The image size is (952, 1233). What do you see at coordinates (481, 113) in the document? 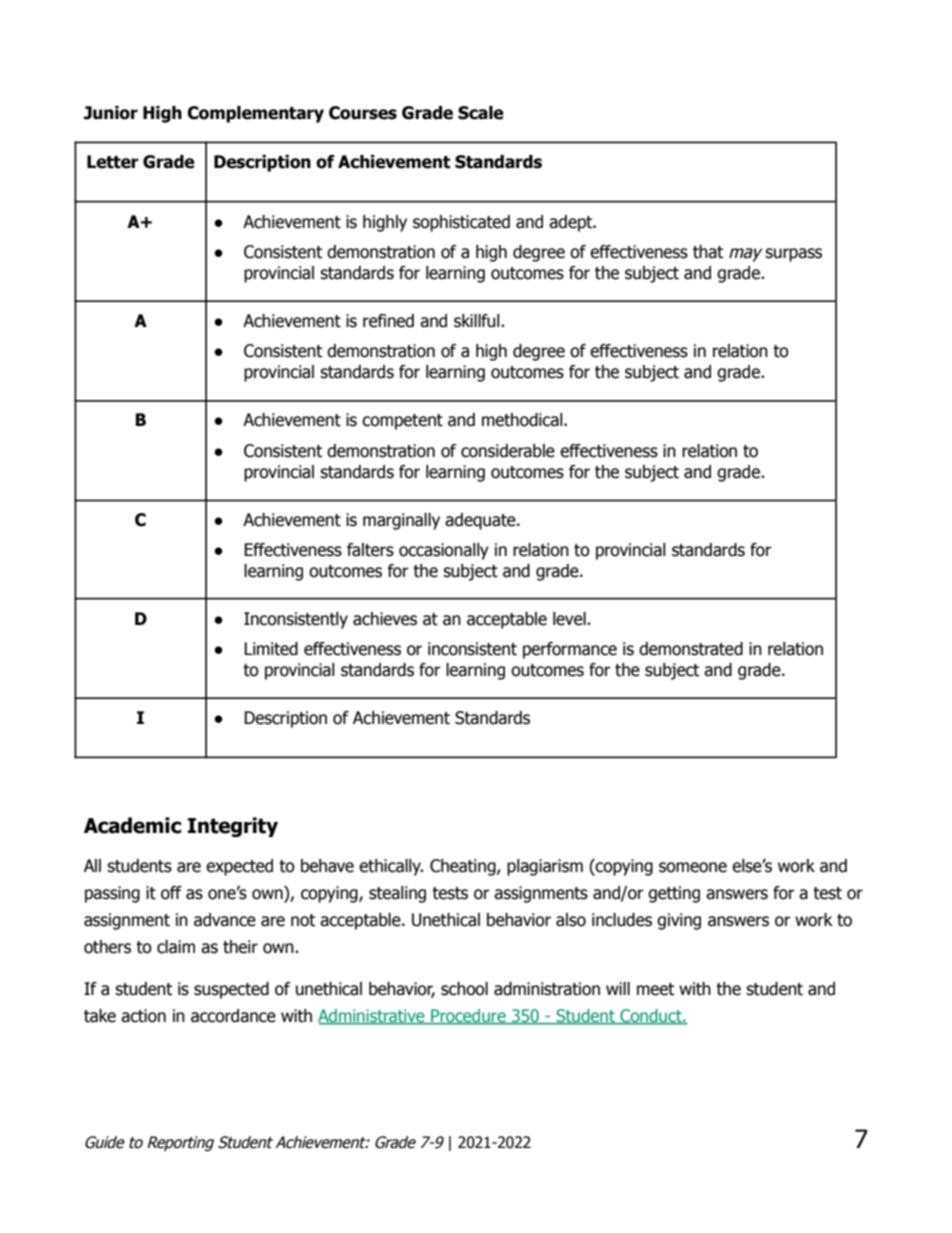
I see `Scale` at bounding box center [481, 113].
